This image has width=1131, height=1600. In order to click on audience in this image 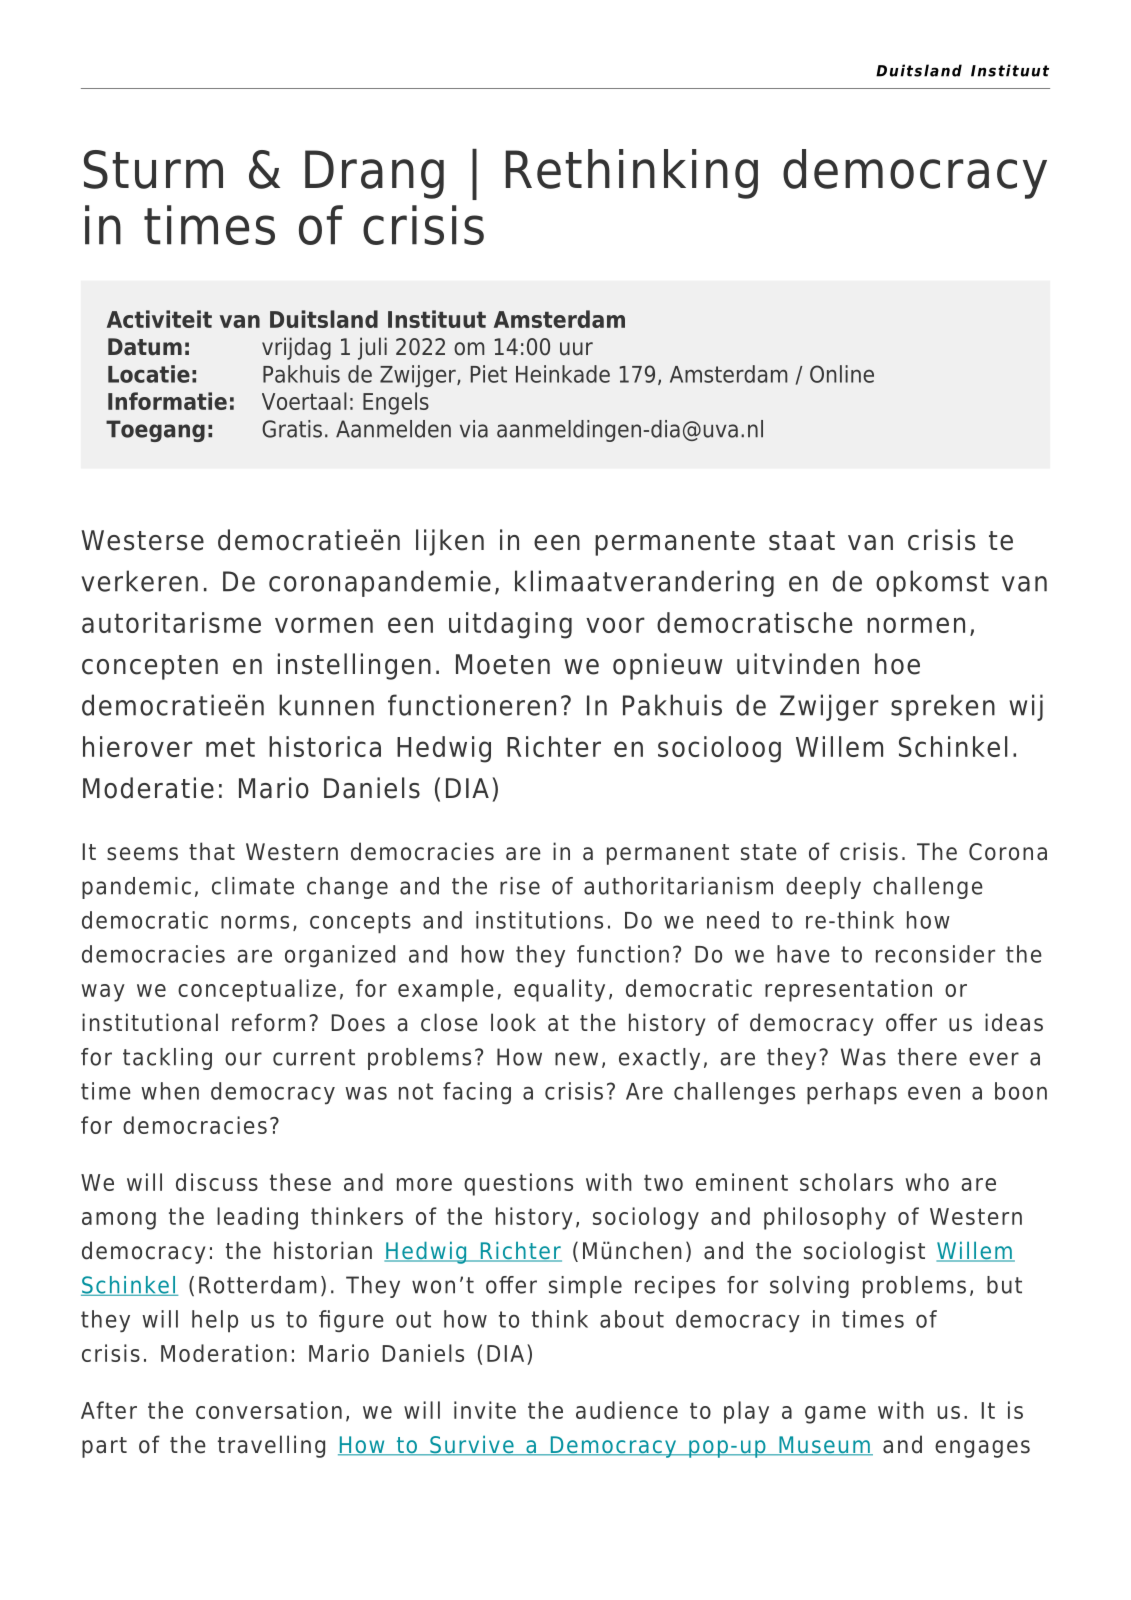, I will do `click(627, 1410)`.
